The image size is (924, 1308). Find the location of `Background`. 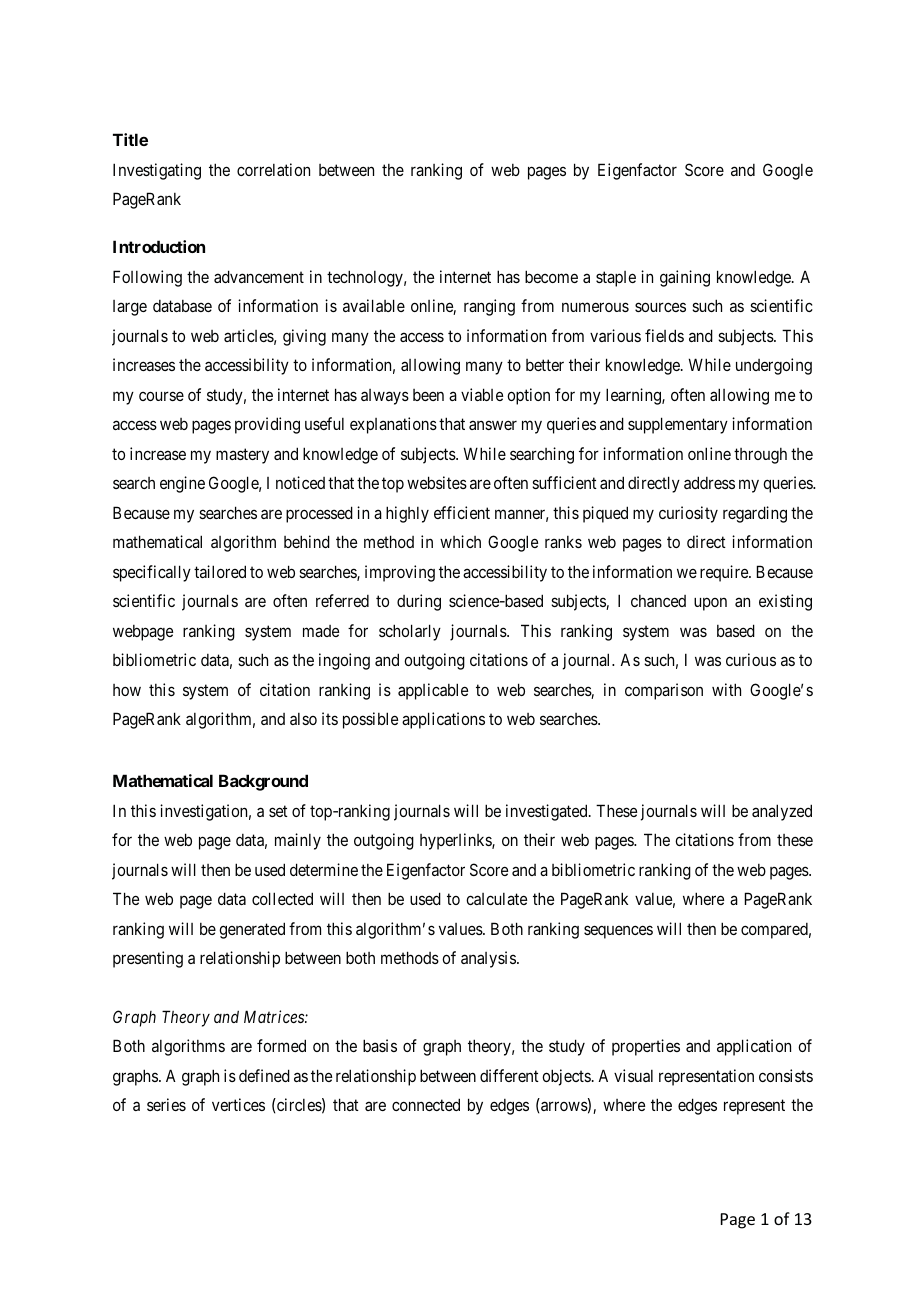

Background is located at coordinates (263, 782).
